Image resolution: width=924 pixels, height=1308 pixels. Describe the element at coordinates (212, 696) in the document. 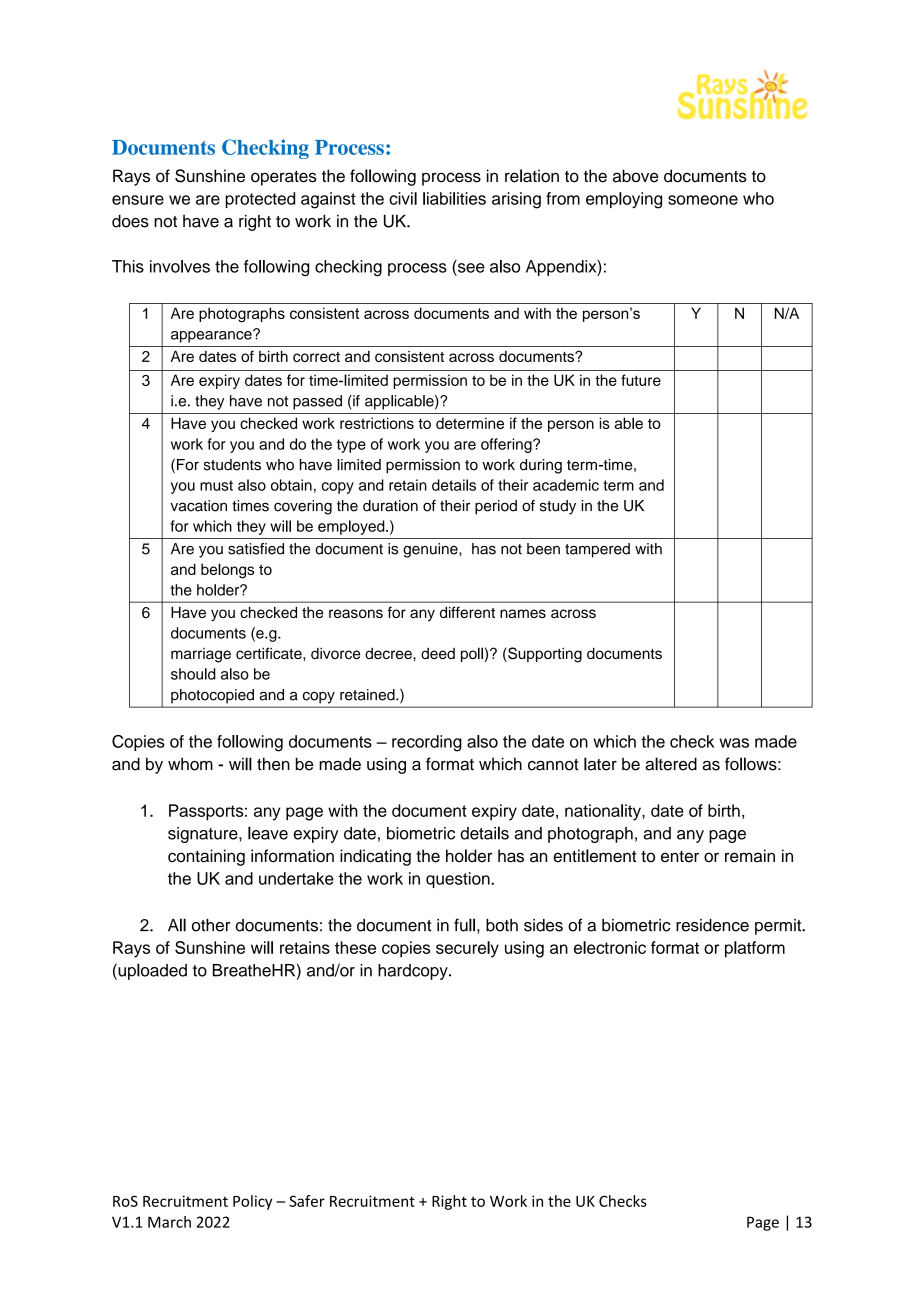

I see `photocopied` at that location.
